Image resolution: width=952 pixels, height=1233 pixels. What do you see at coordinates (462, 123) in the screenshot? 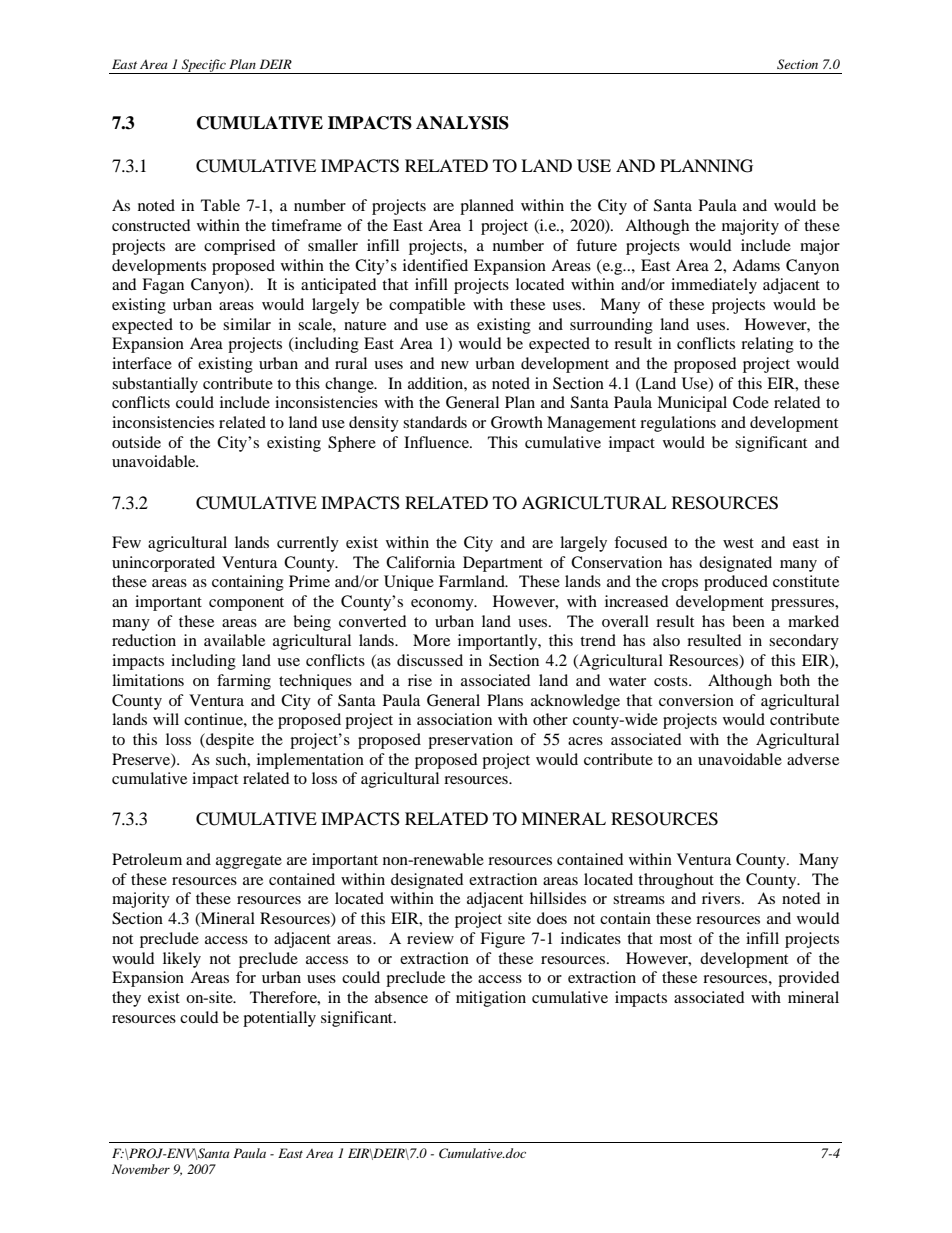
I see `ANALYSIS` at bounding box center [462, 123].
